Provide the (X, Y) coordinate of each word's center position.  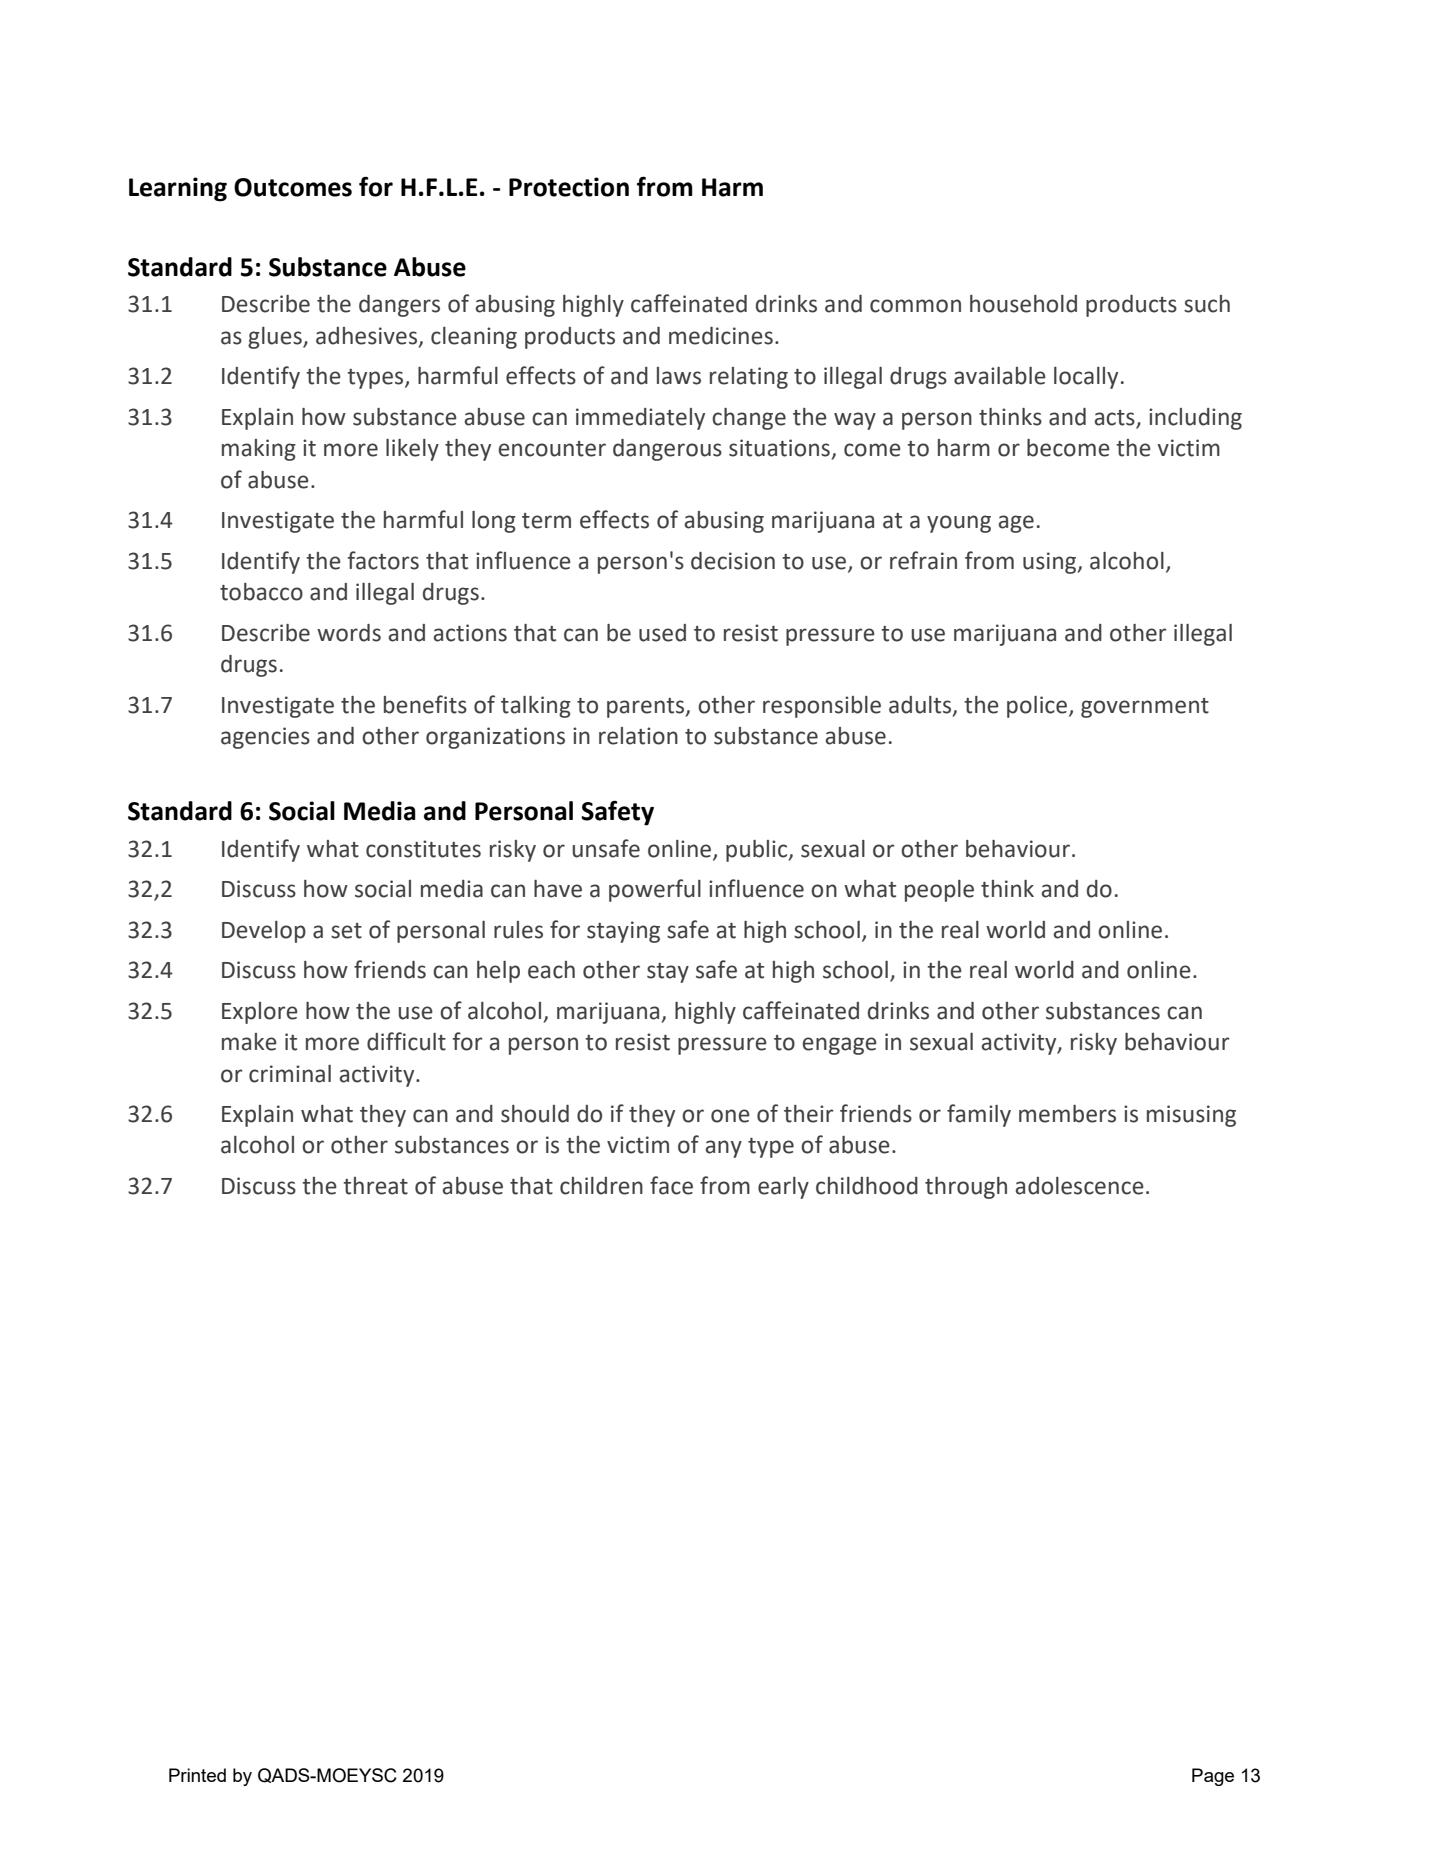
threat (375, 1186)
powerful (655, 890)
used (662, 633)
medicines (721, 336)
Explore (260, 1013)
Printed (197, 1775)
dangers (399, 306)
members (1067, 1114)
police (1038, 707)
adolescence (1079, 1186)
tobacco (261, 592)
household (1023, 304)
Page (1213, 1777)
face (671, 1185)
